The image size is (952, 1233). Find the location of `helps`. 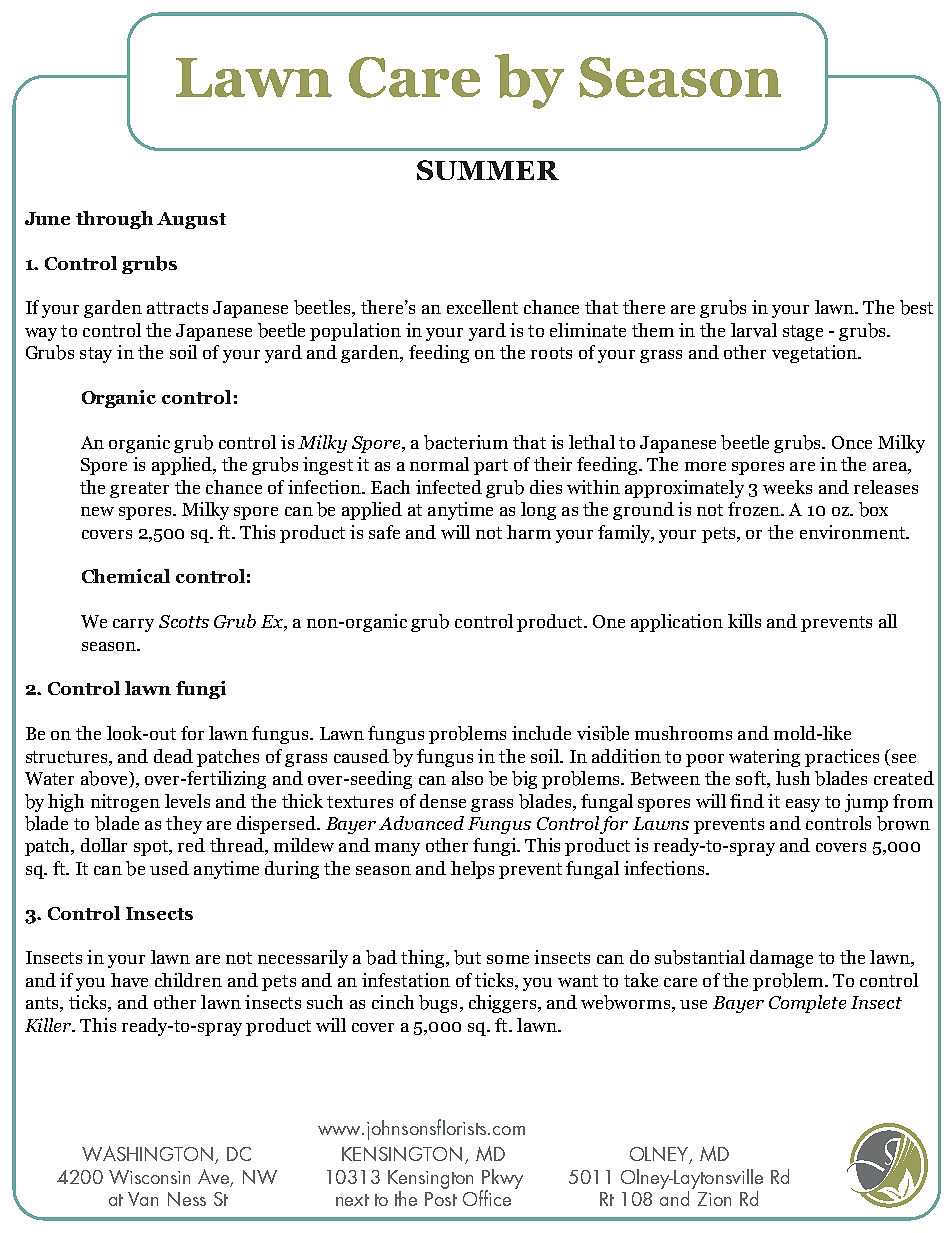

helps is located at coordinates (472, 870).
